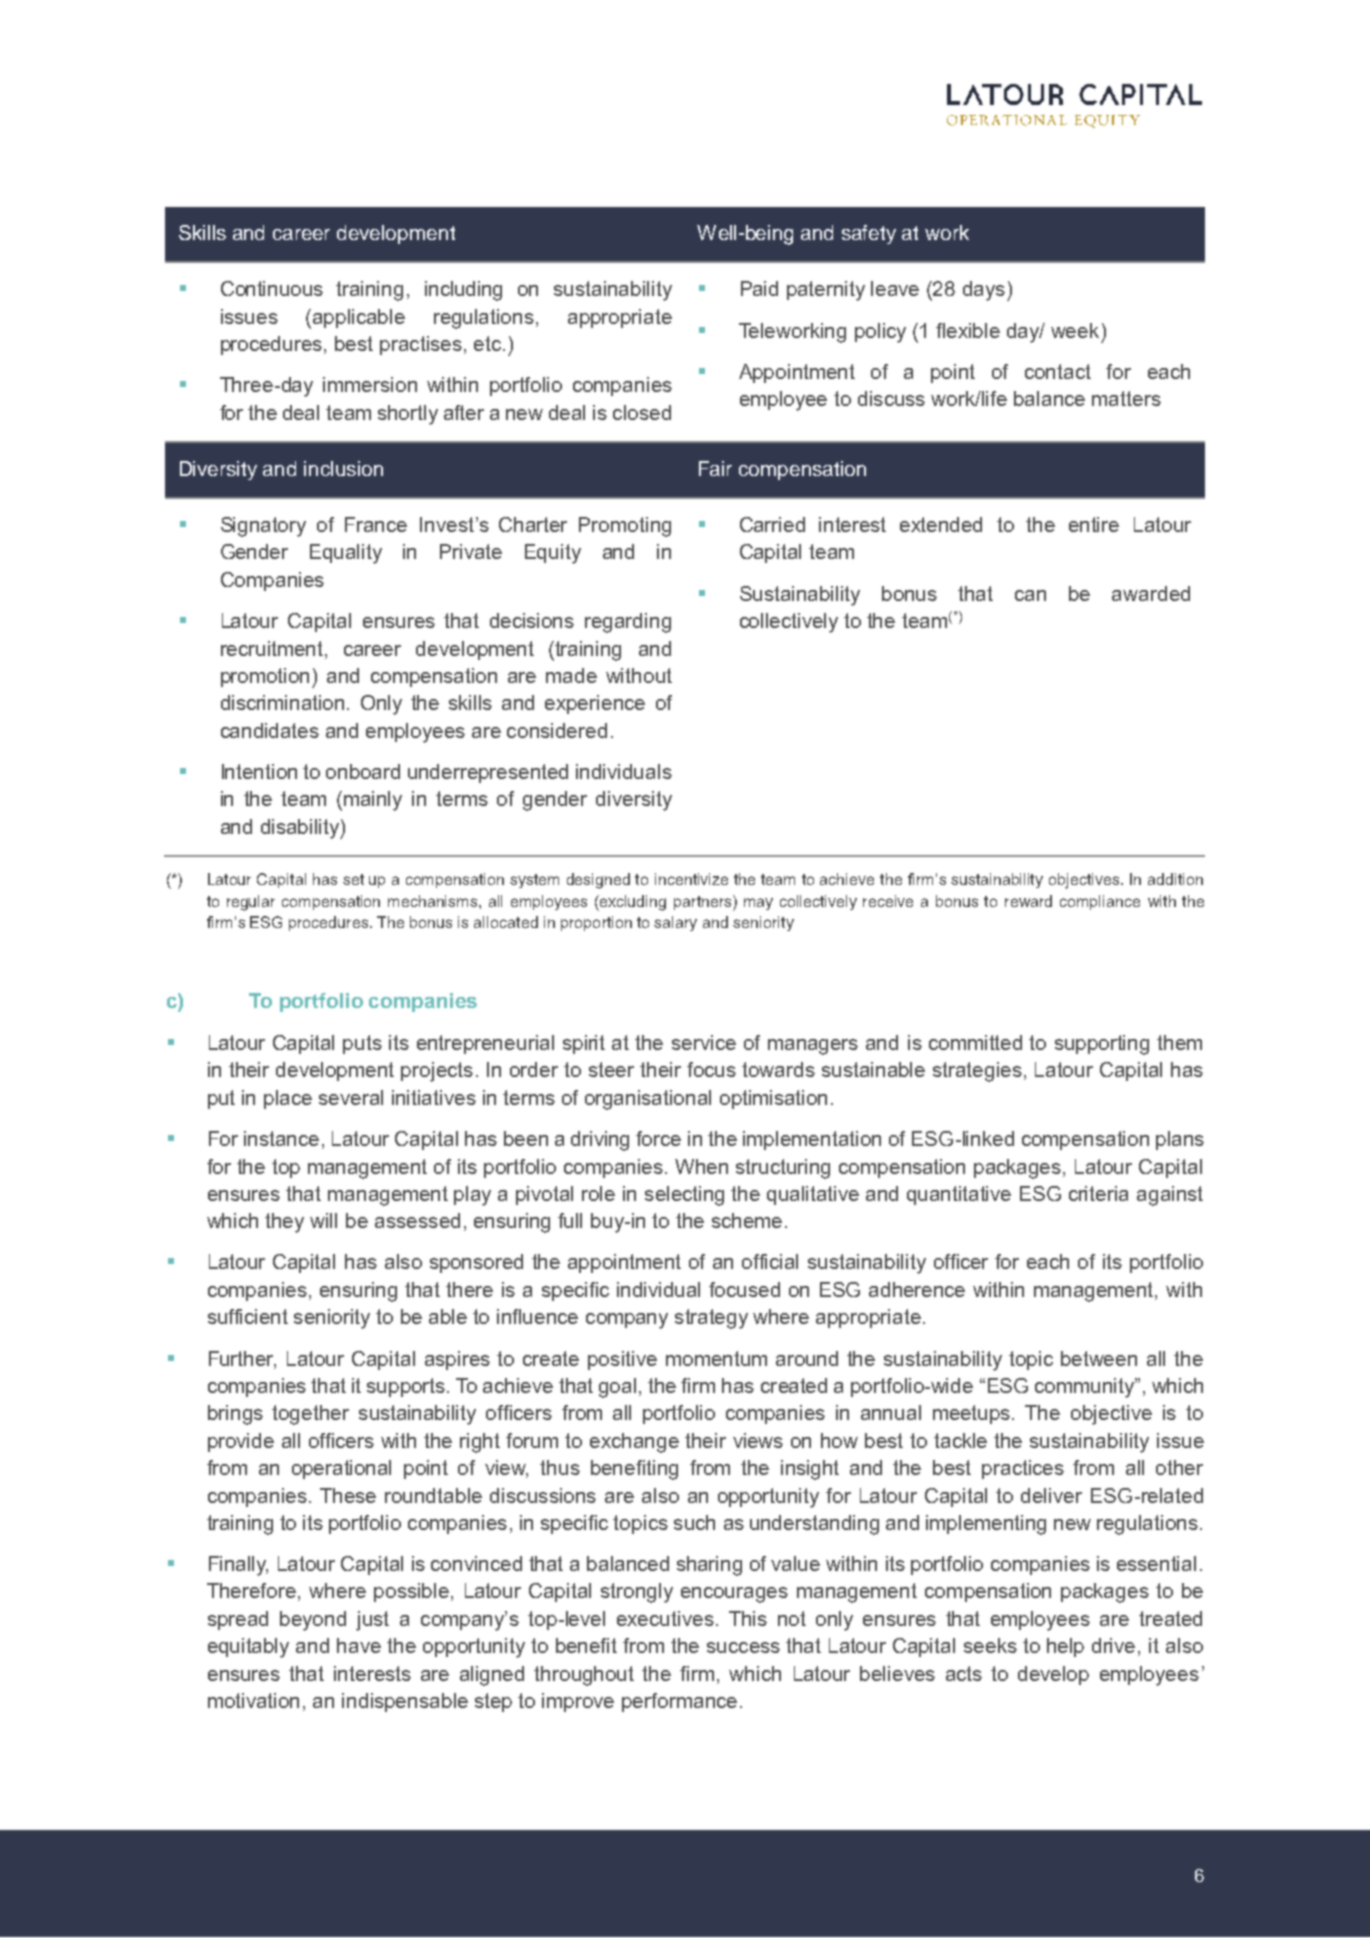  What do you see at coordinates (743, 1647) in the page?
I see `success` at bounding box center [743, 1647].
